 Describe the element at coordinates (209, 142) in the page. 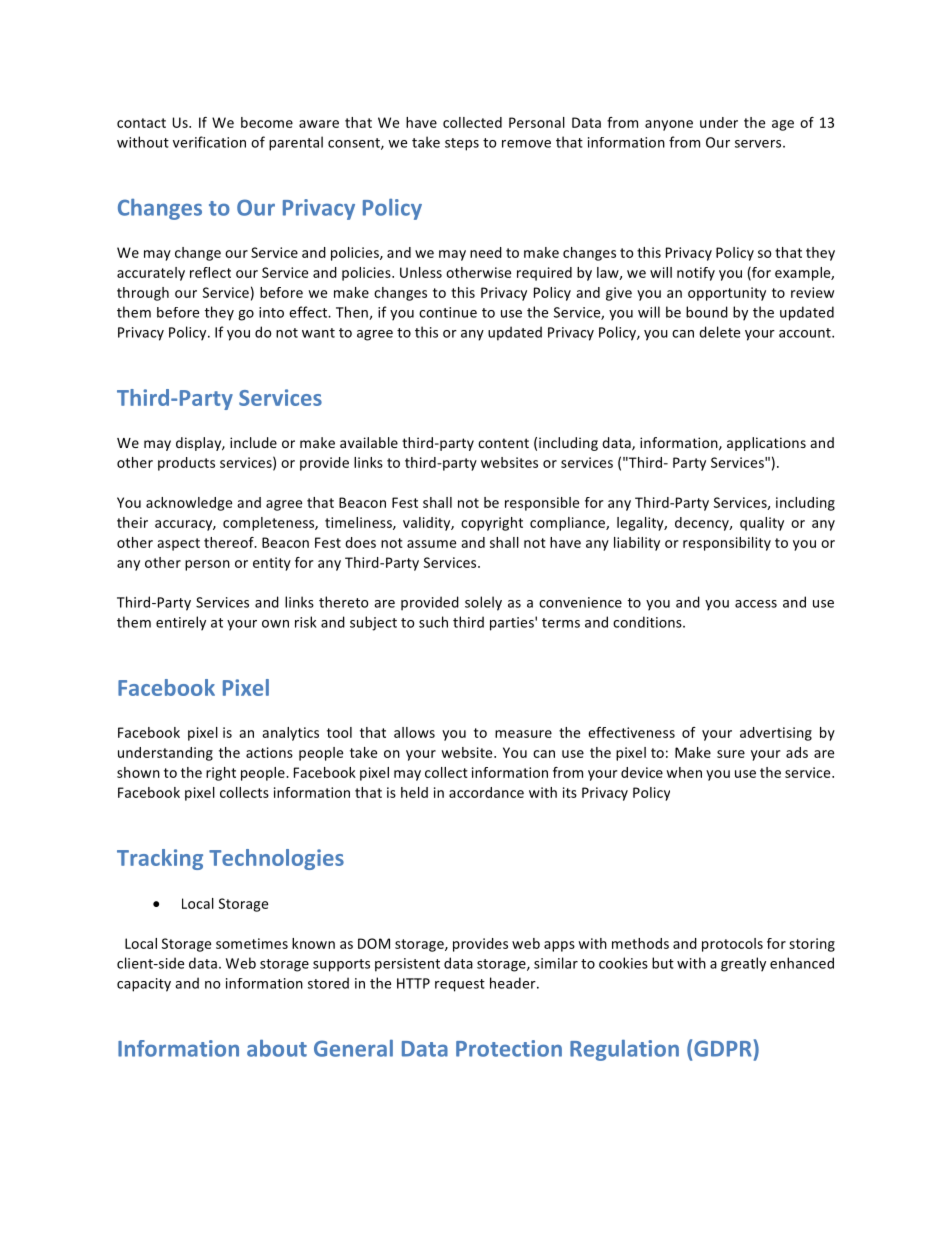

I see `verification` at that location.
